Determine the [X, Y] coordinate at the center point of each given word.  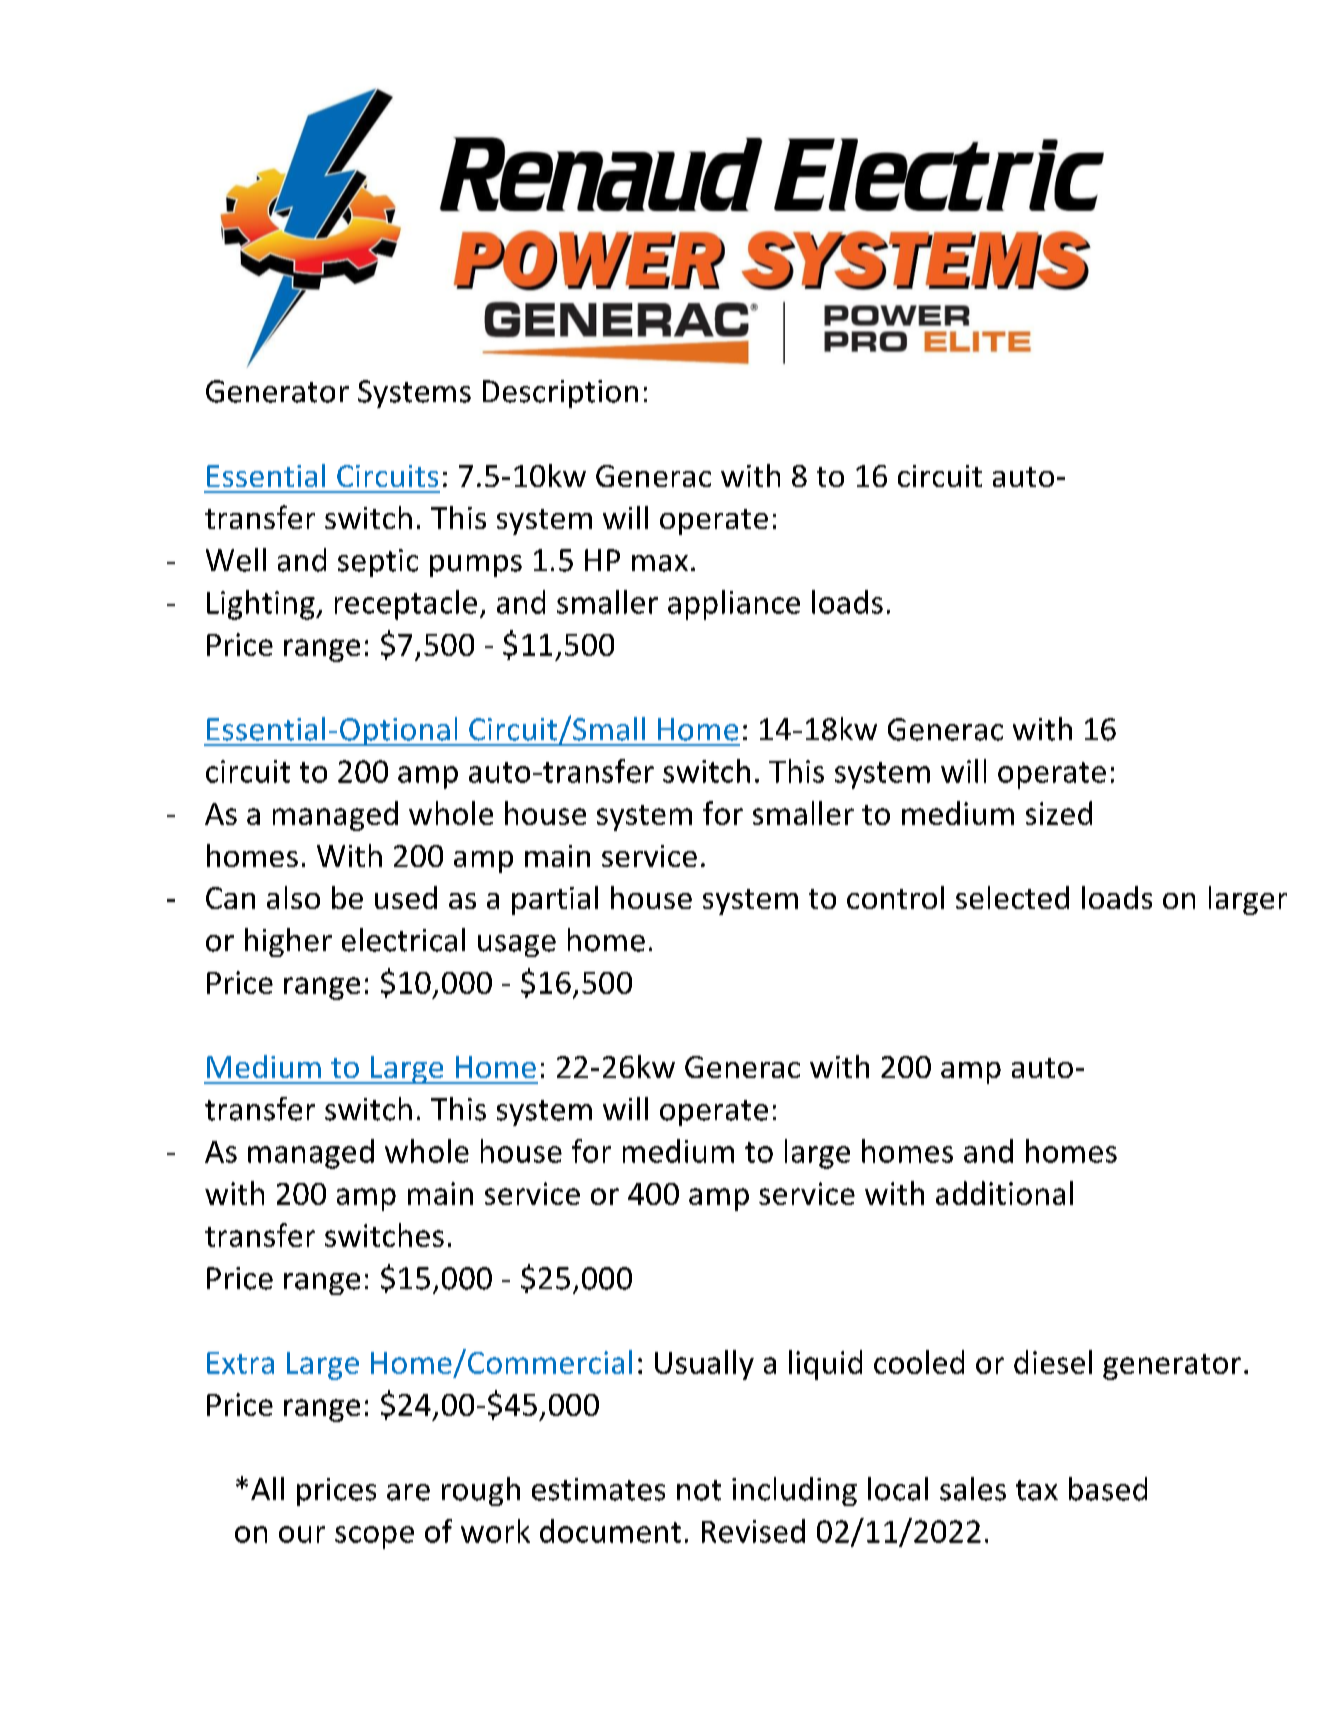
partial [555, 900]
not [699, 1490]
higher [288, 942]
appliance [734, 605]
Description [560, 394]
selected [1012, 897]
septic [378, 563]
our [302, 1534]
